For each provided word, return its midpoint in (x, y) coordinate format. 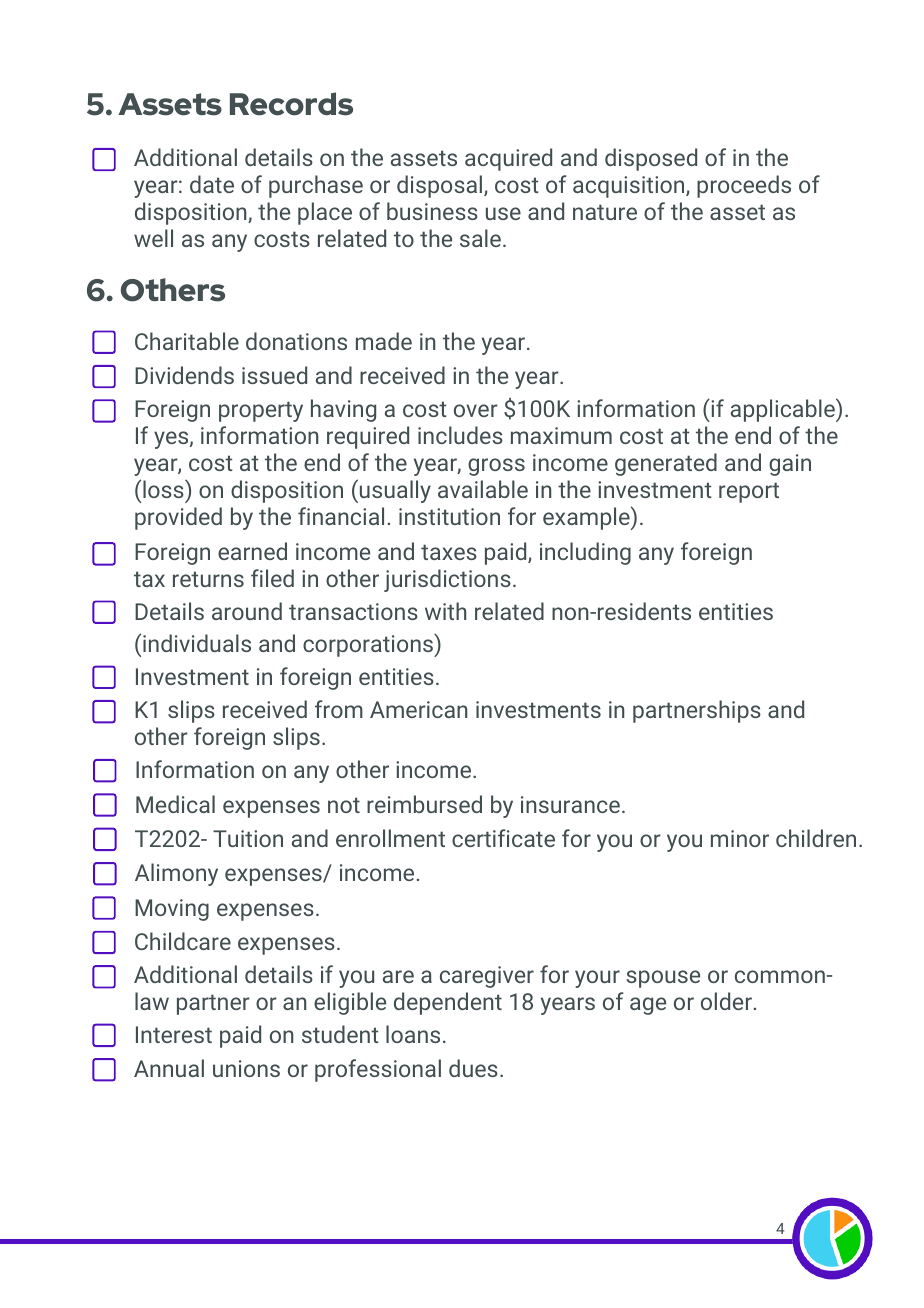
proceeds (744, 186)
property (261, 411)
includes (460, 435)
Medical (175, 804)
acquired (508, 159)
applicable (783, 410)
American (418, 709)
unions (246, 1068)
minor (740, 838)
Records (291, 104)
